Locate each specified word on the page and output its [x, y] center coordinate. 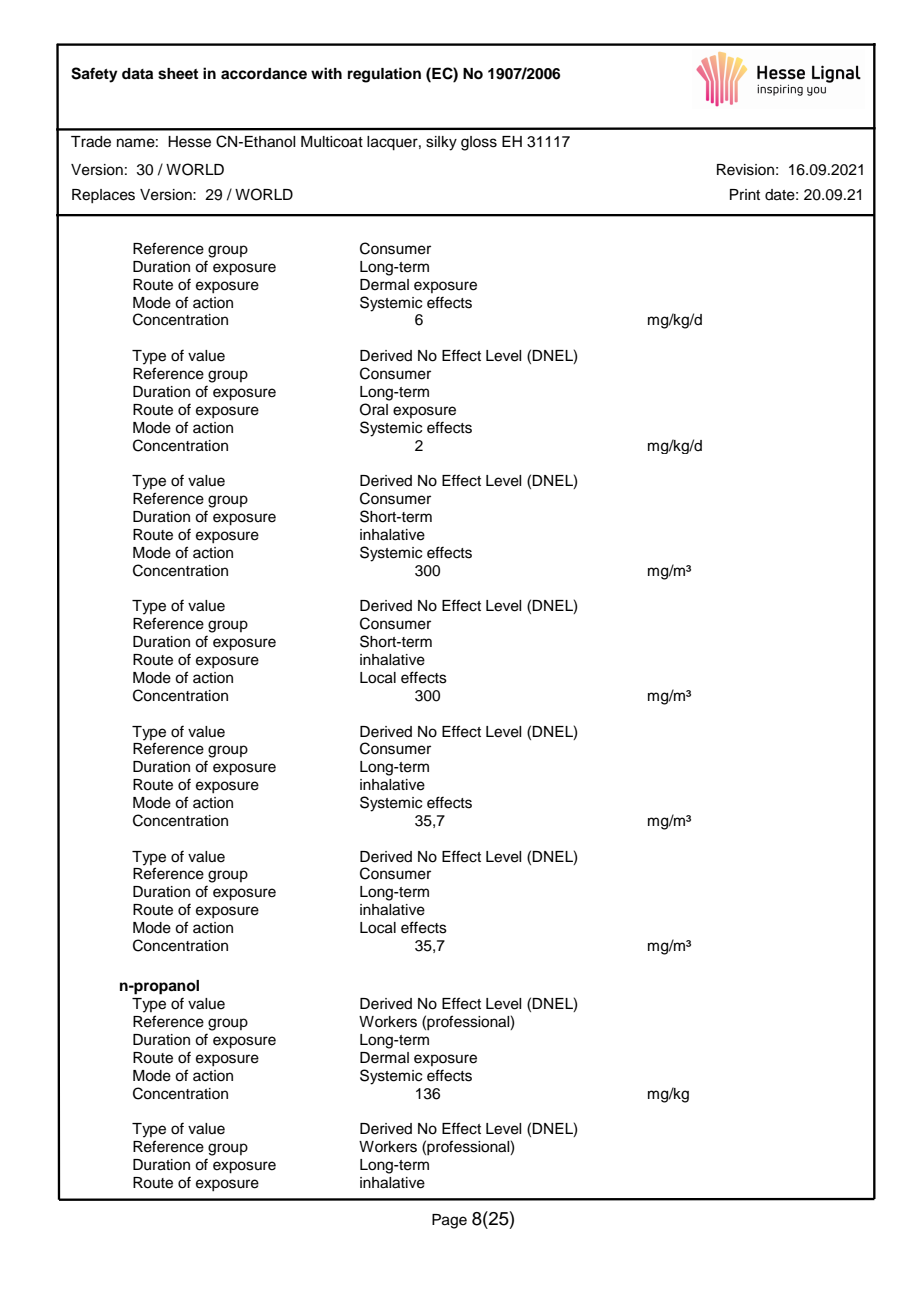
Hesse [189, 142]
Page [449, 1221]
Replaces [103, 196]
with [326, 73]
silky [441, 143]
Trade [91, 142]
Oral [374, 409]
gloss [479, 143]
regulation [384, 75]
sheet [178, 74]
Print [745, 194]
